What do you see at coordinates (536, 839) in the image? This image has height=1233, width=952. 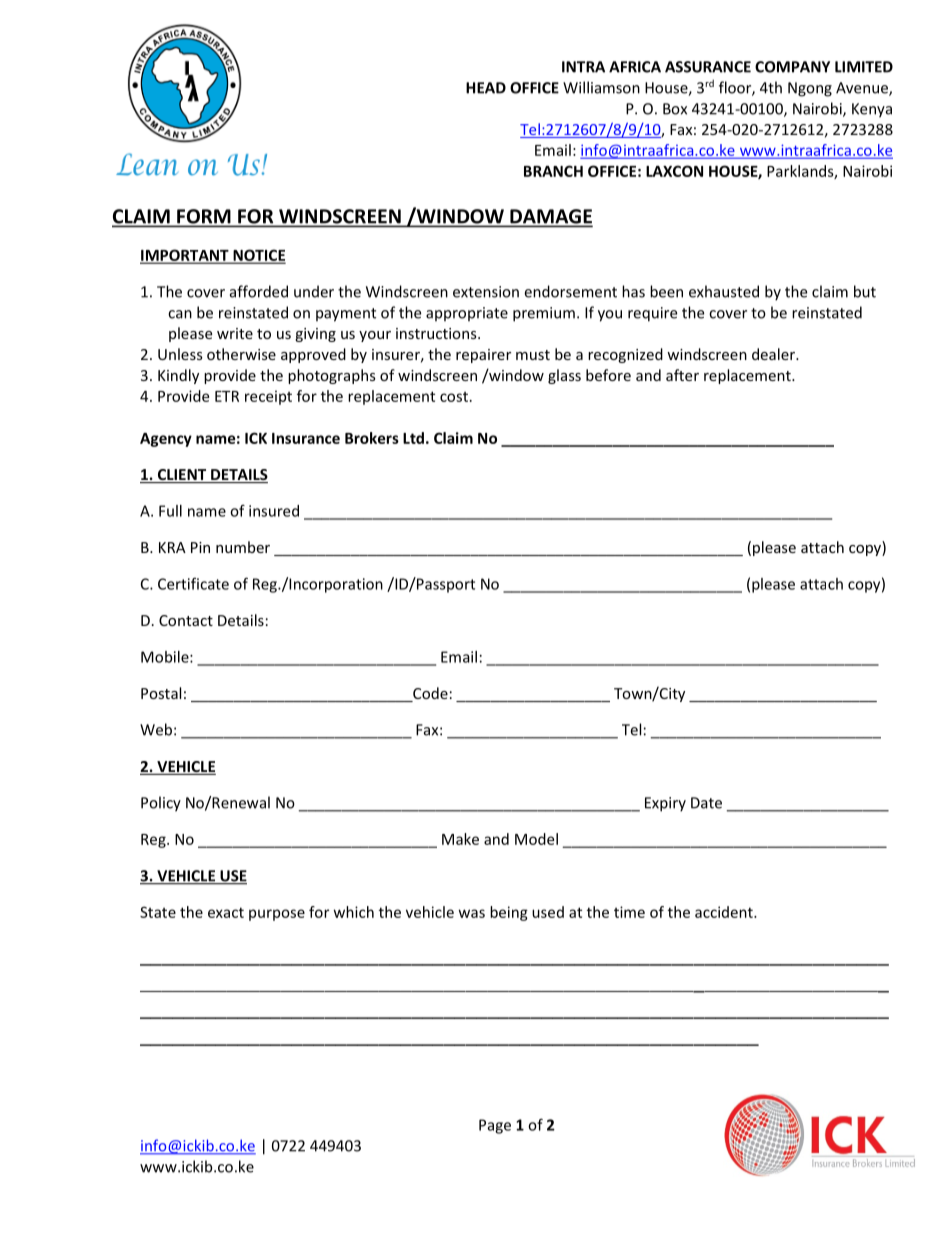 I see `Model` at bounding box center [536, 839].
